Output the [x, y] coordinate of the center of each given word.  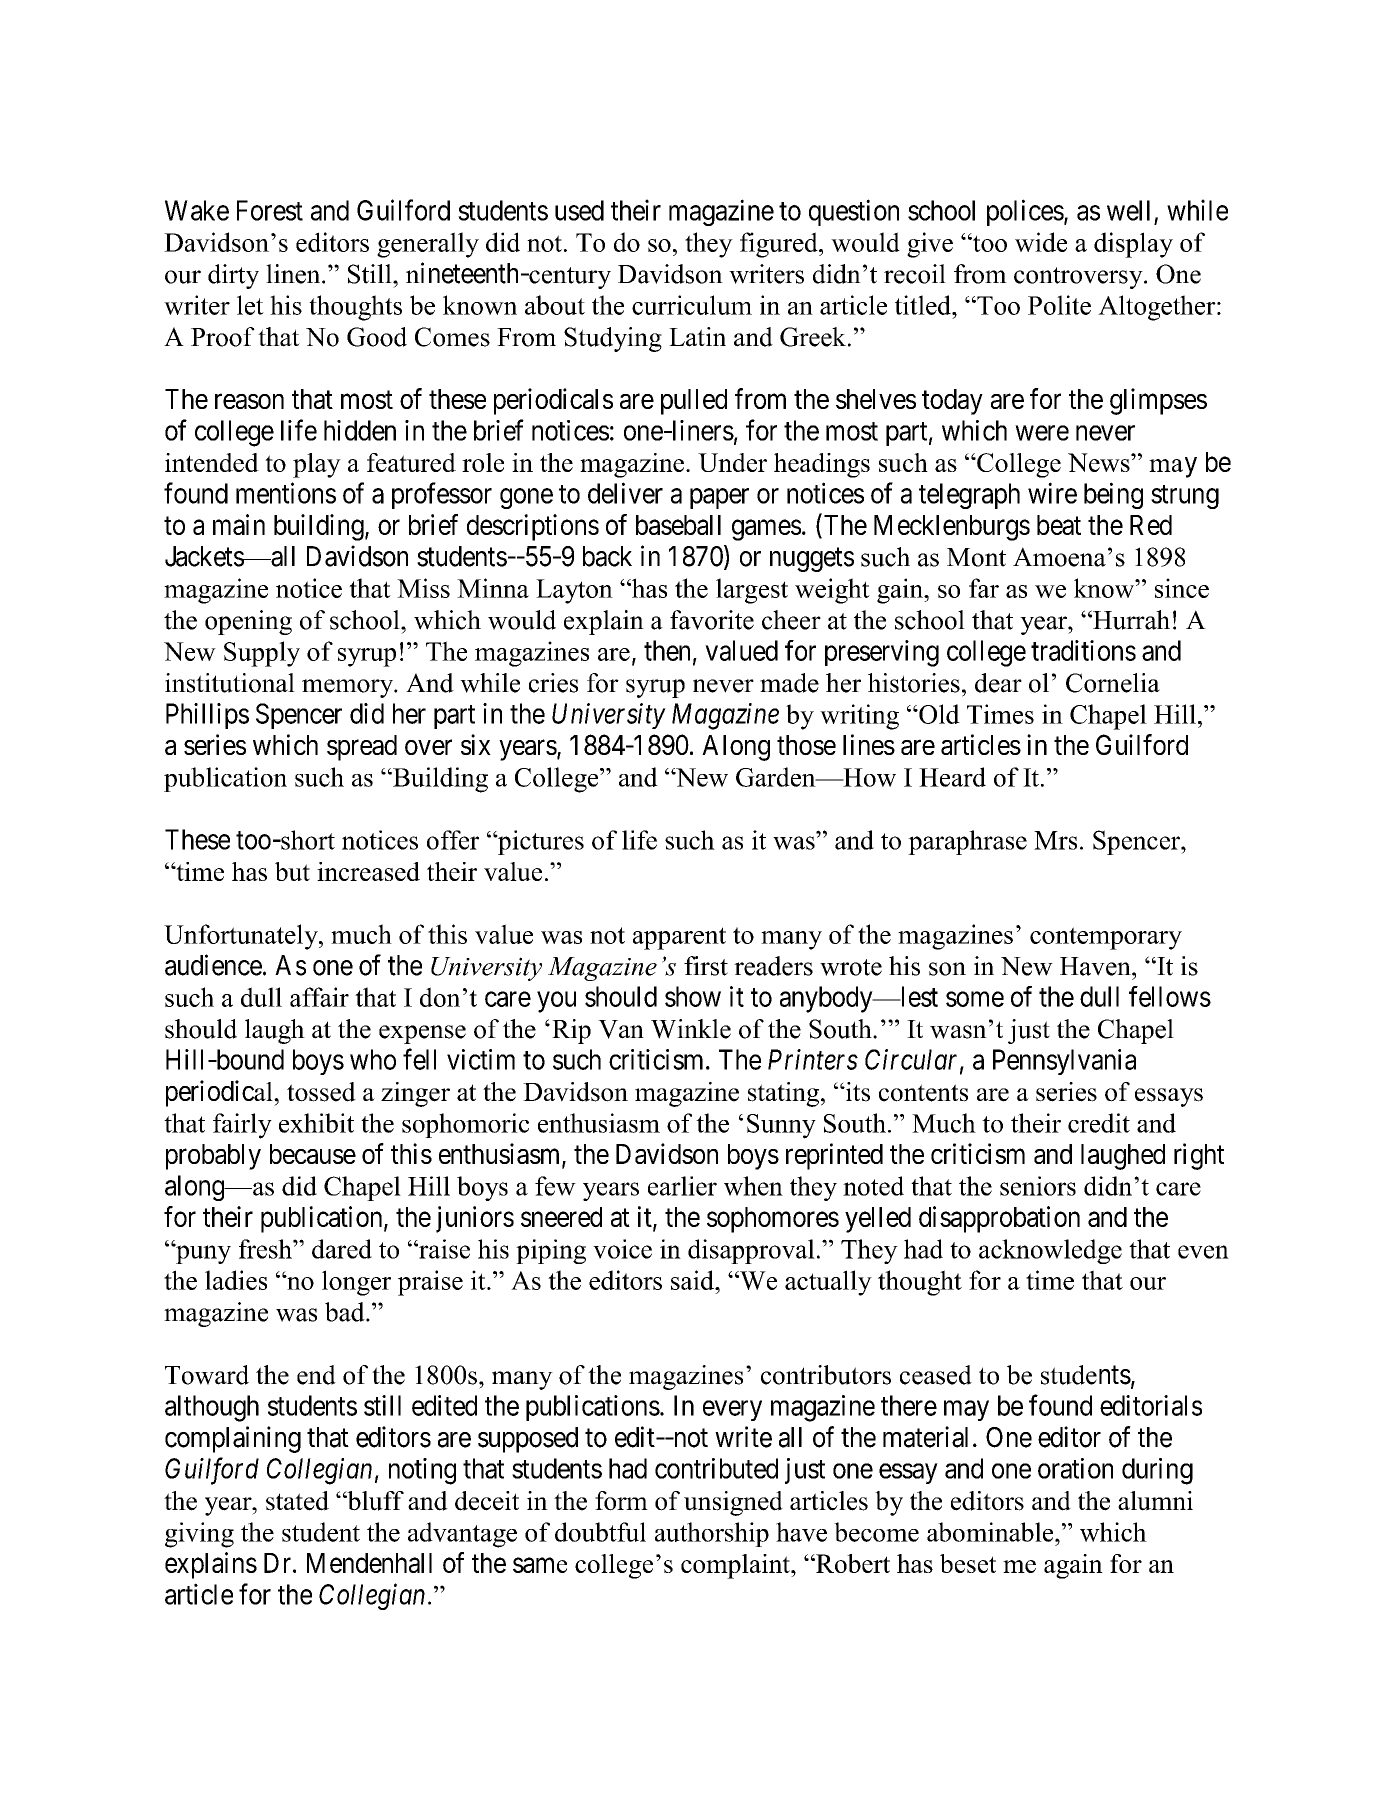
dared [342, 1249]
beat [1059, 525]
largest [752, 591]
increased [368, 871]
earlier [682, 1186]
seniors [1038, 1186]
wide [1041, 242]
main [239, 524]
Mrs [1055, 840]
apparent [679, 938]
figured [780, 245]
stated [297, 1501]
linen [294, 274]
